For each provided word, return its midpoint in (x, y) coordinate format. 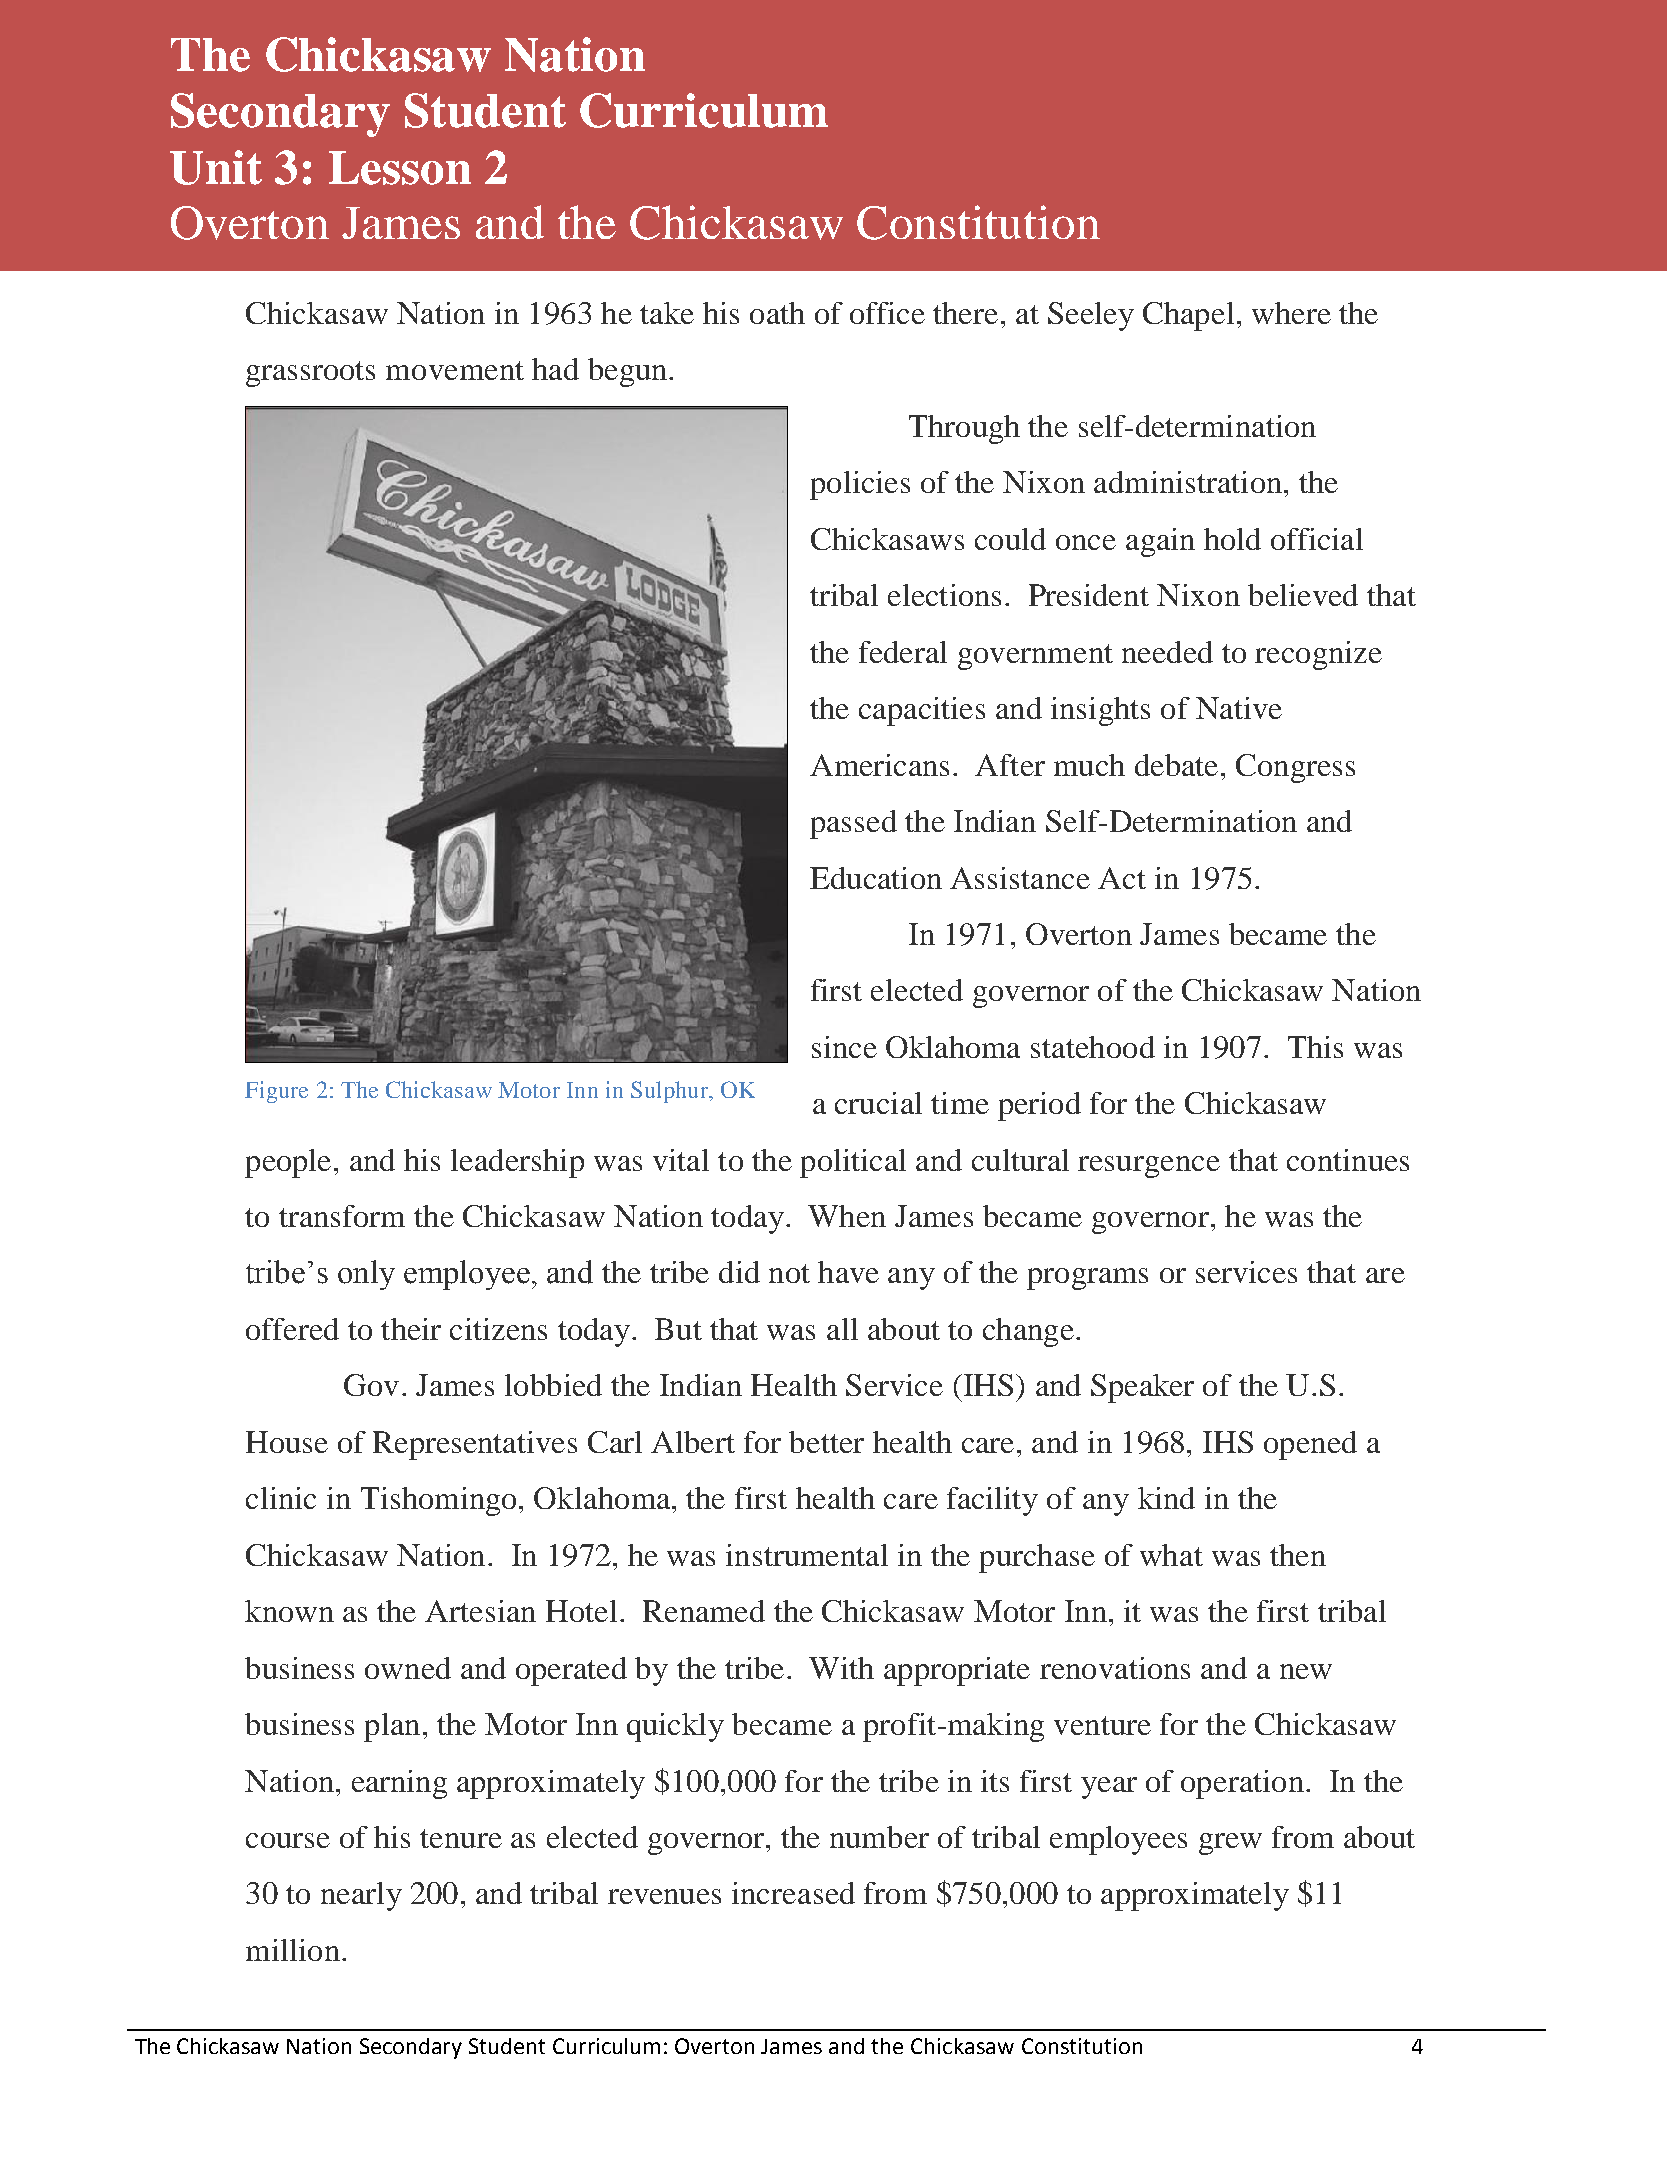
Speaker (1142, 1388)
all (842, 1329)
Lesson (400, 168)
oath (777, 313)
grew (1230, 1844)
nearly (361, 1896)
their (411, 1329)
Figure (276, 1092)
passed (853, 824)
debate (1176, 765)
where (1291, 313)
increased (793, 1893)
